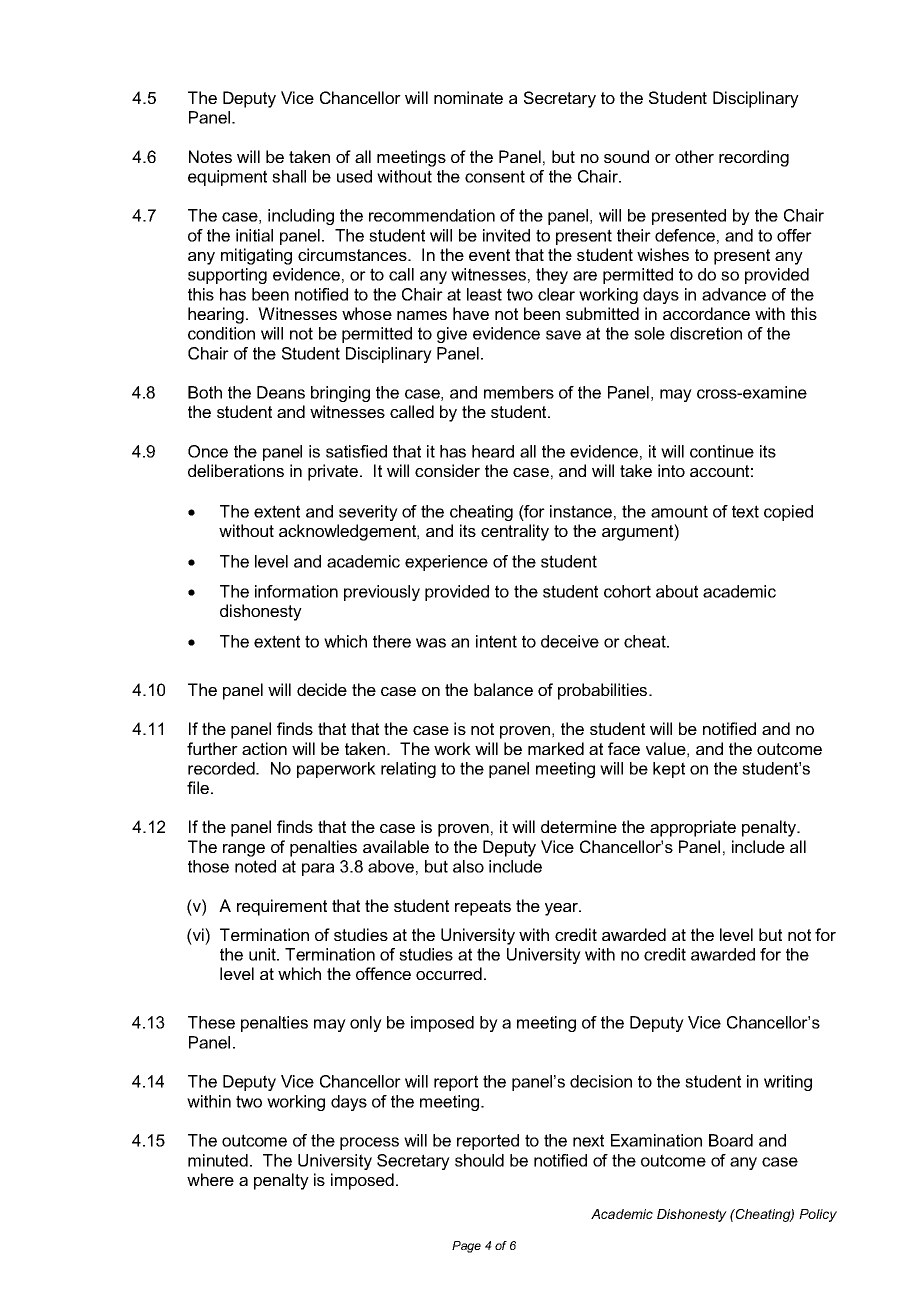 The width and height of the page is (924, 1308). Describe the element at coordinates (677, 591) in the page. I see `about` at that location.
